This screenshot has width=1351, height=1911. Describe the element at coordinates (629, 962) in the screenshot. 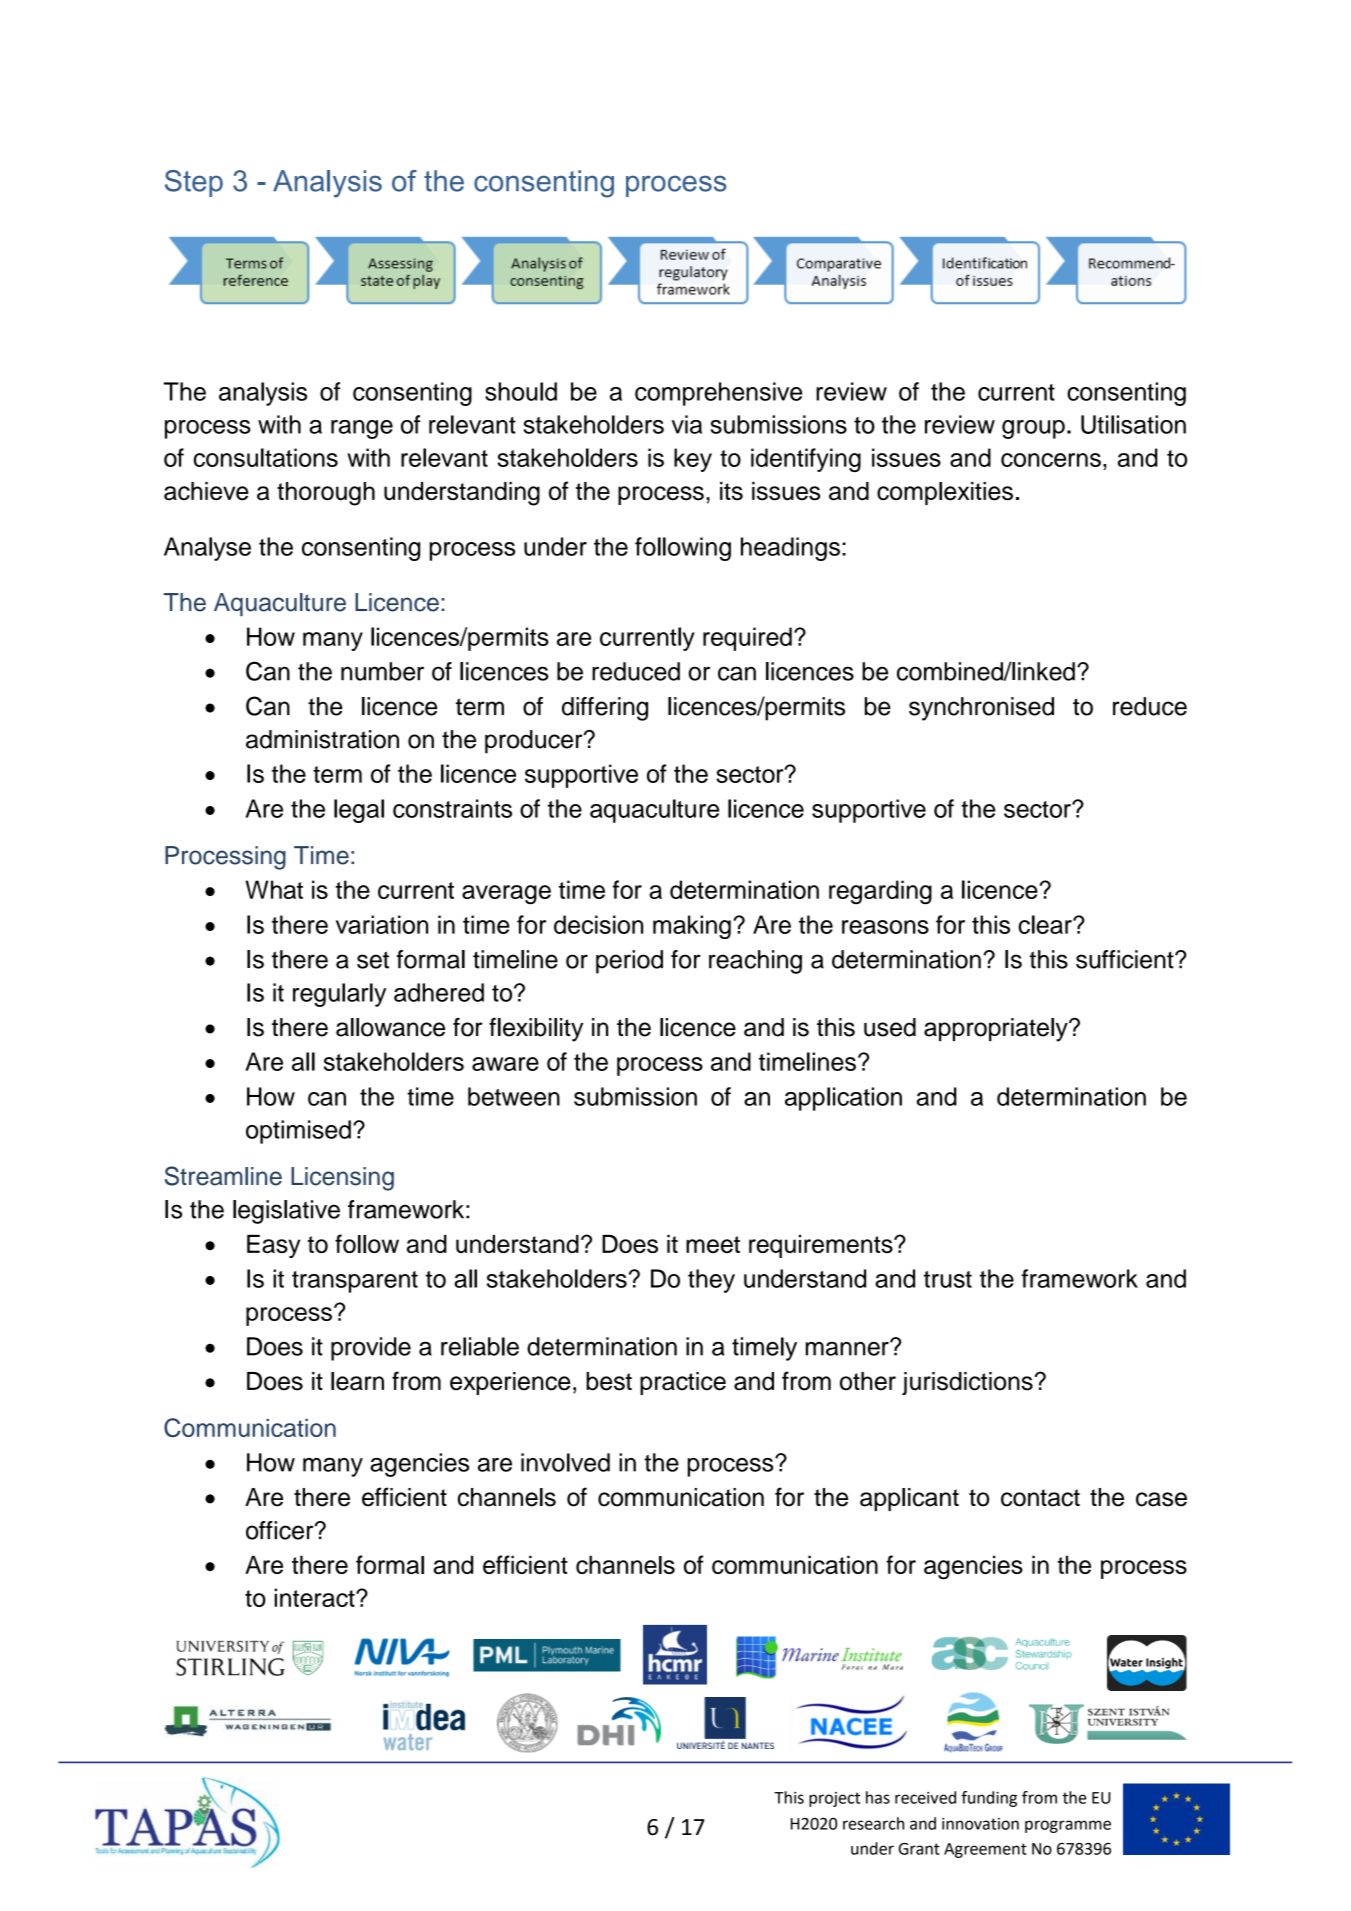

I see `period` at that location.
